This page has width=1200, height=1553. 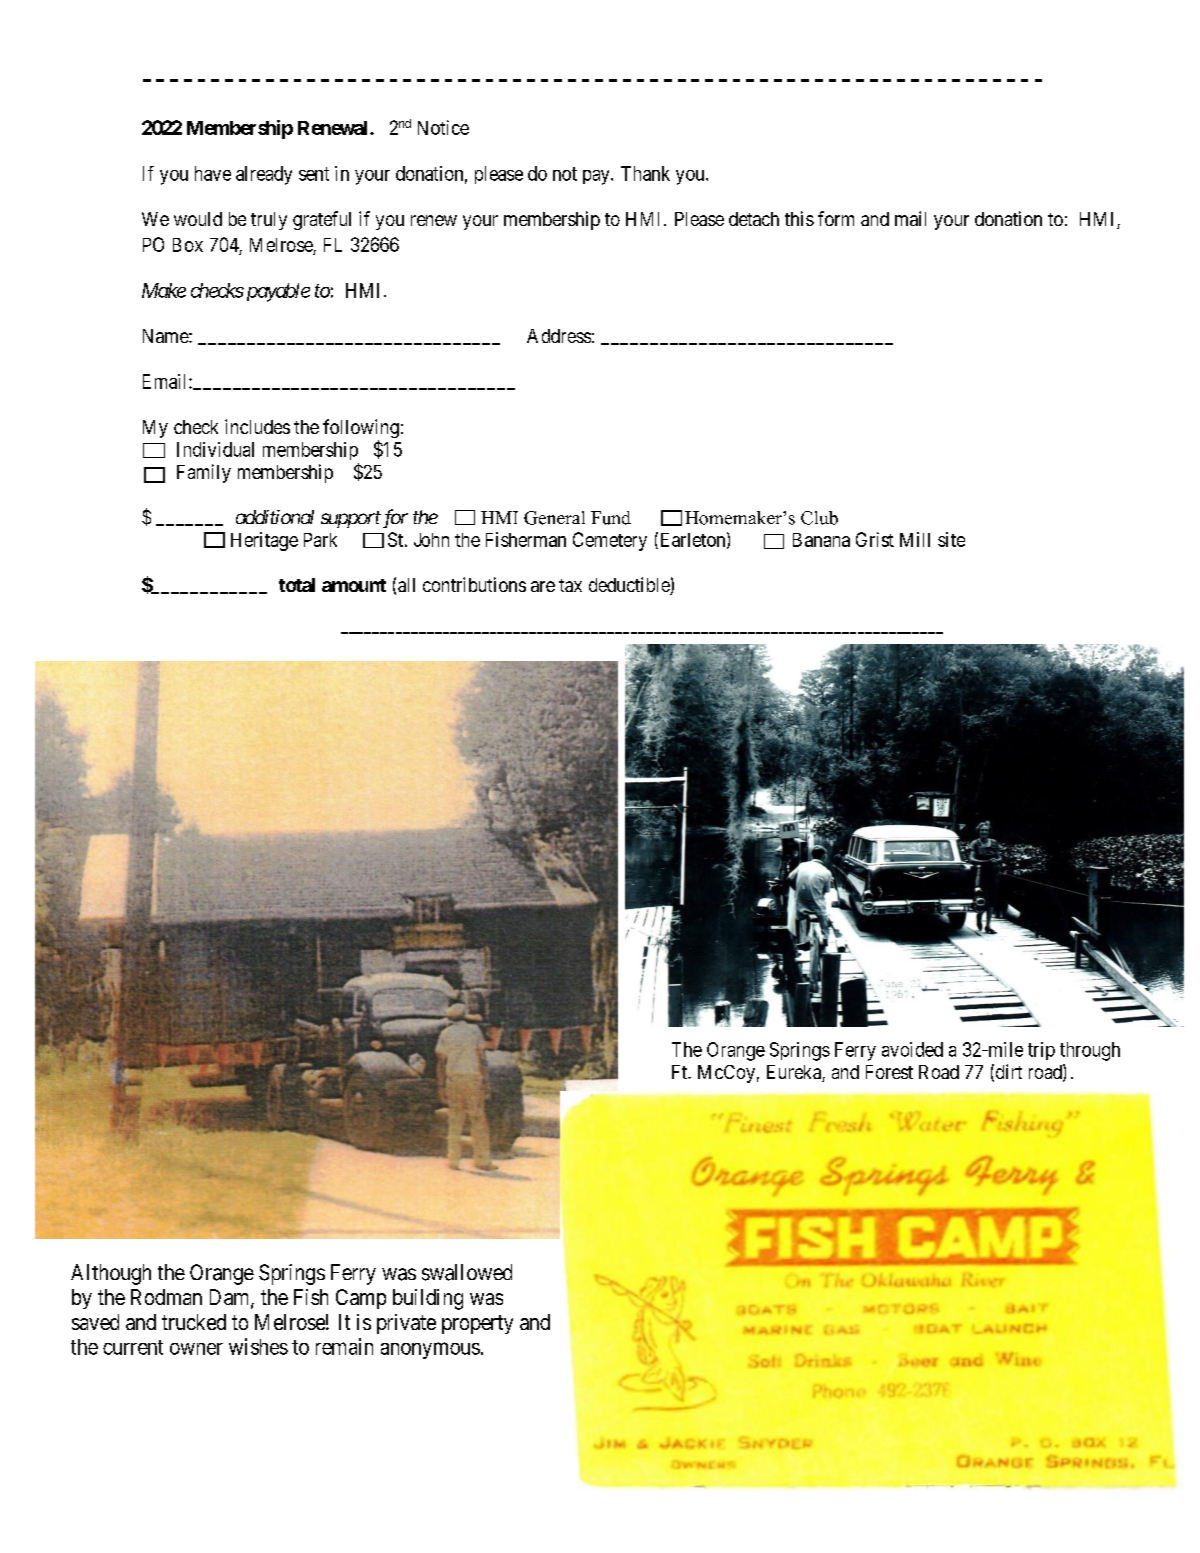 I want to click on trip, so click(x=1041, y=1051).
